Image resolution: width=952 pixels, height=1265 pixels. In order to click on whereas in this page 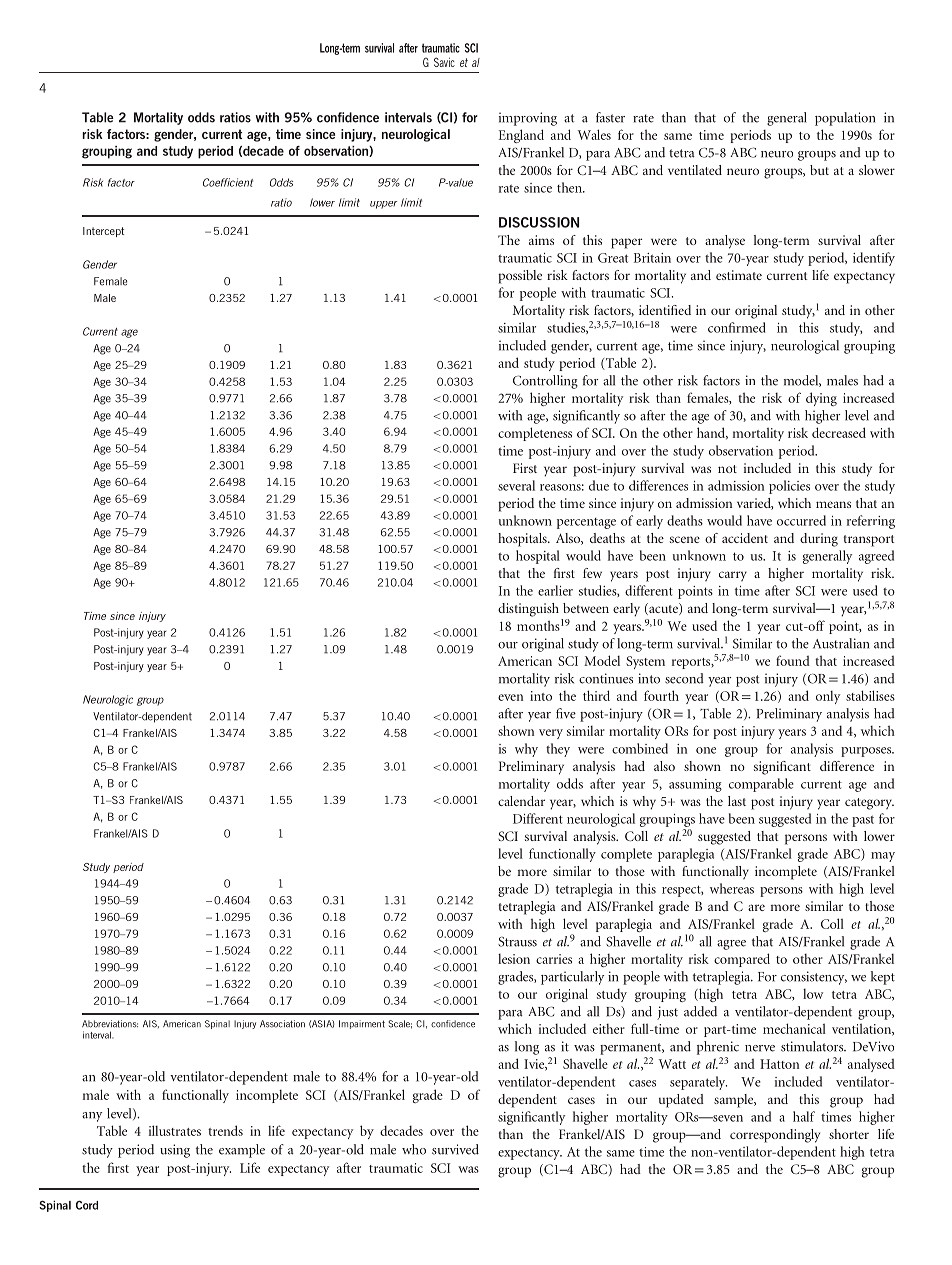, I will do `click(732, 888)`.
